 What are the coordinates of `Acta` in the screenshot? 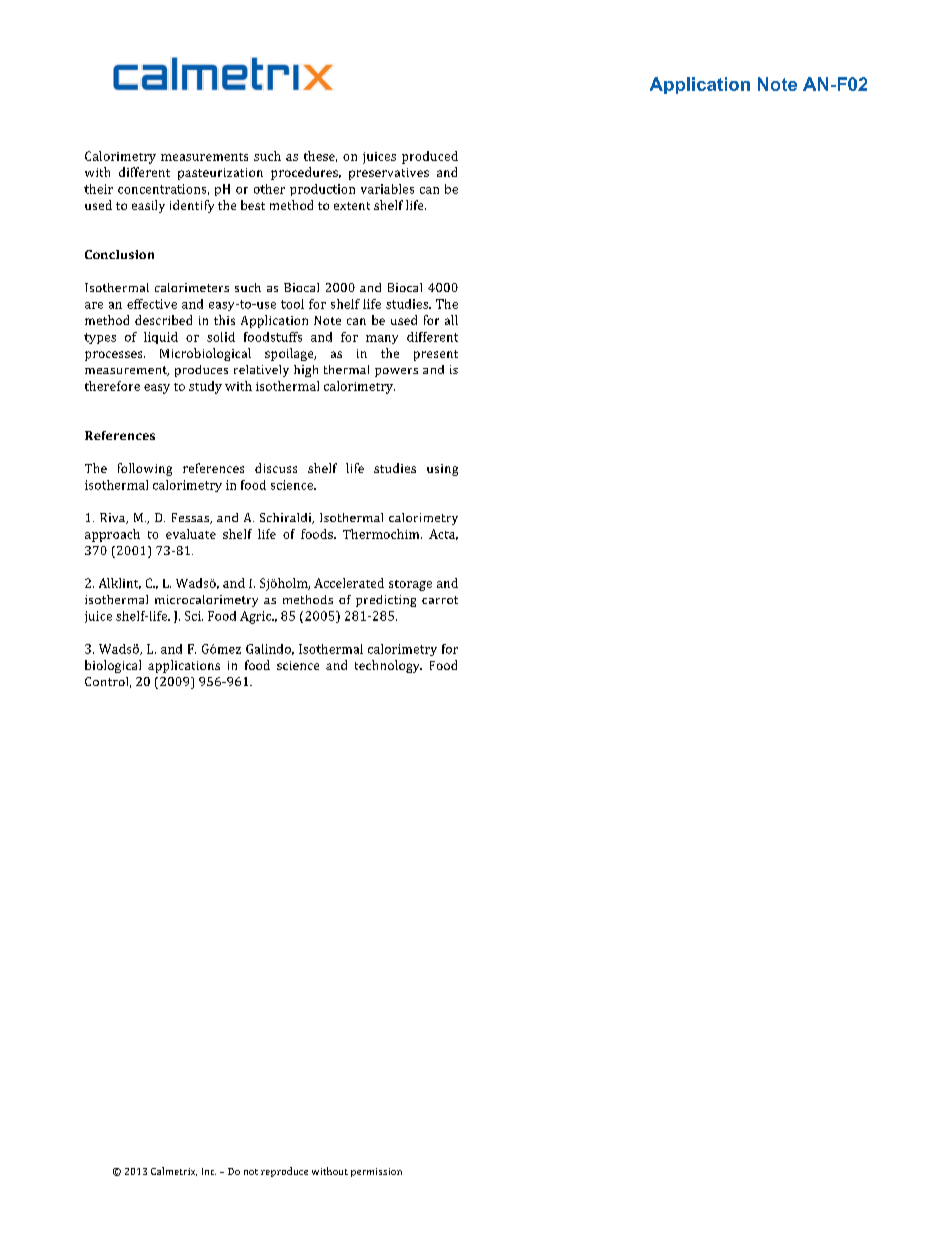 It's located at (443, 534).
